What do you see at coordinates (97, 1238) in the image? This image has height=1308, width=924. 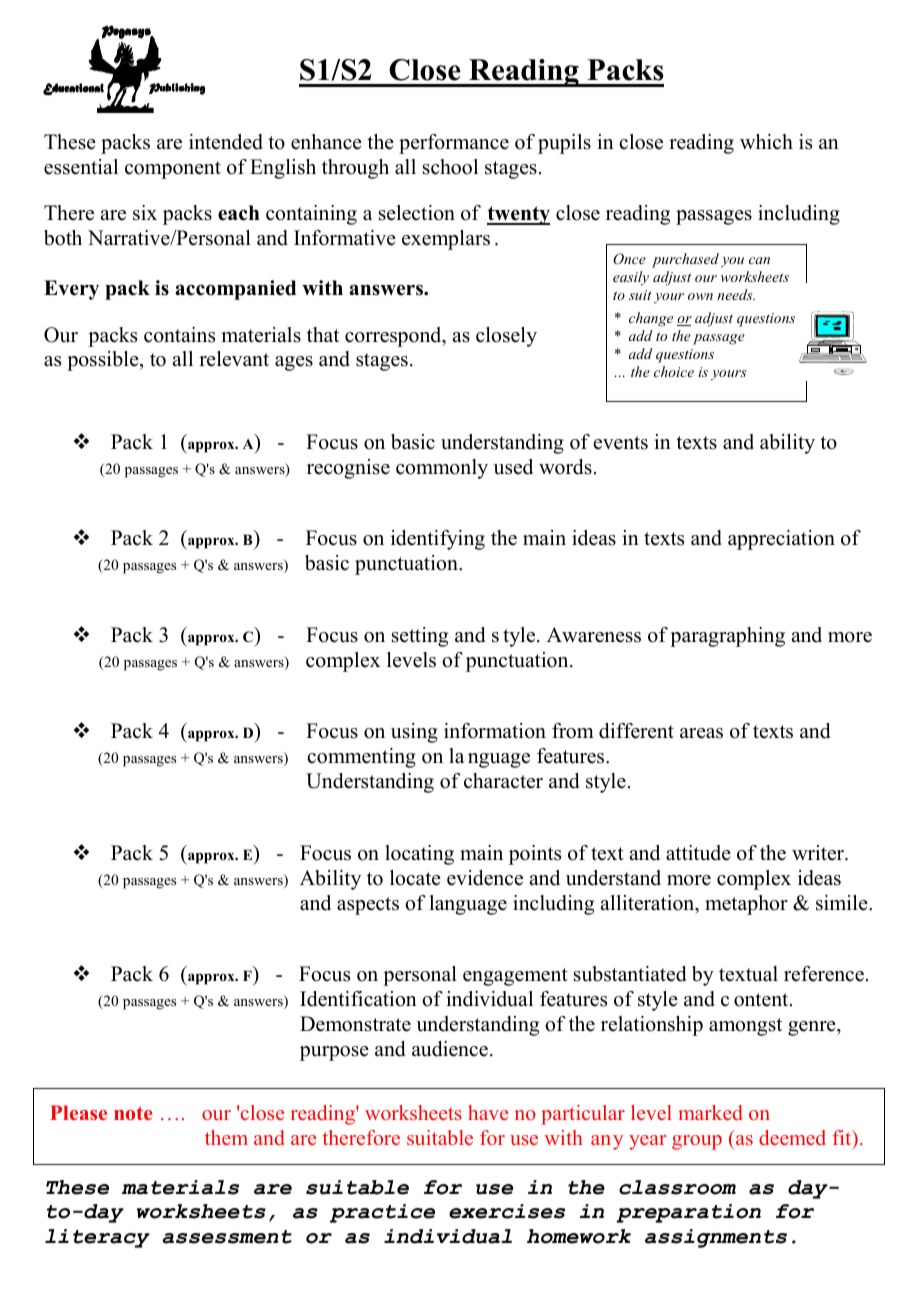 I see `literacy` at bounding box center [97, 1238].
